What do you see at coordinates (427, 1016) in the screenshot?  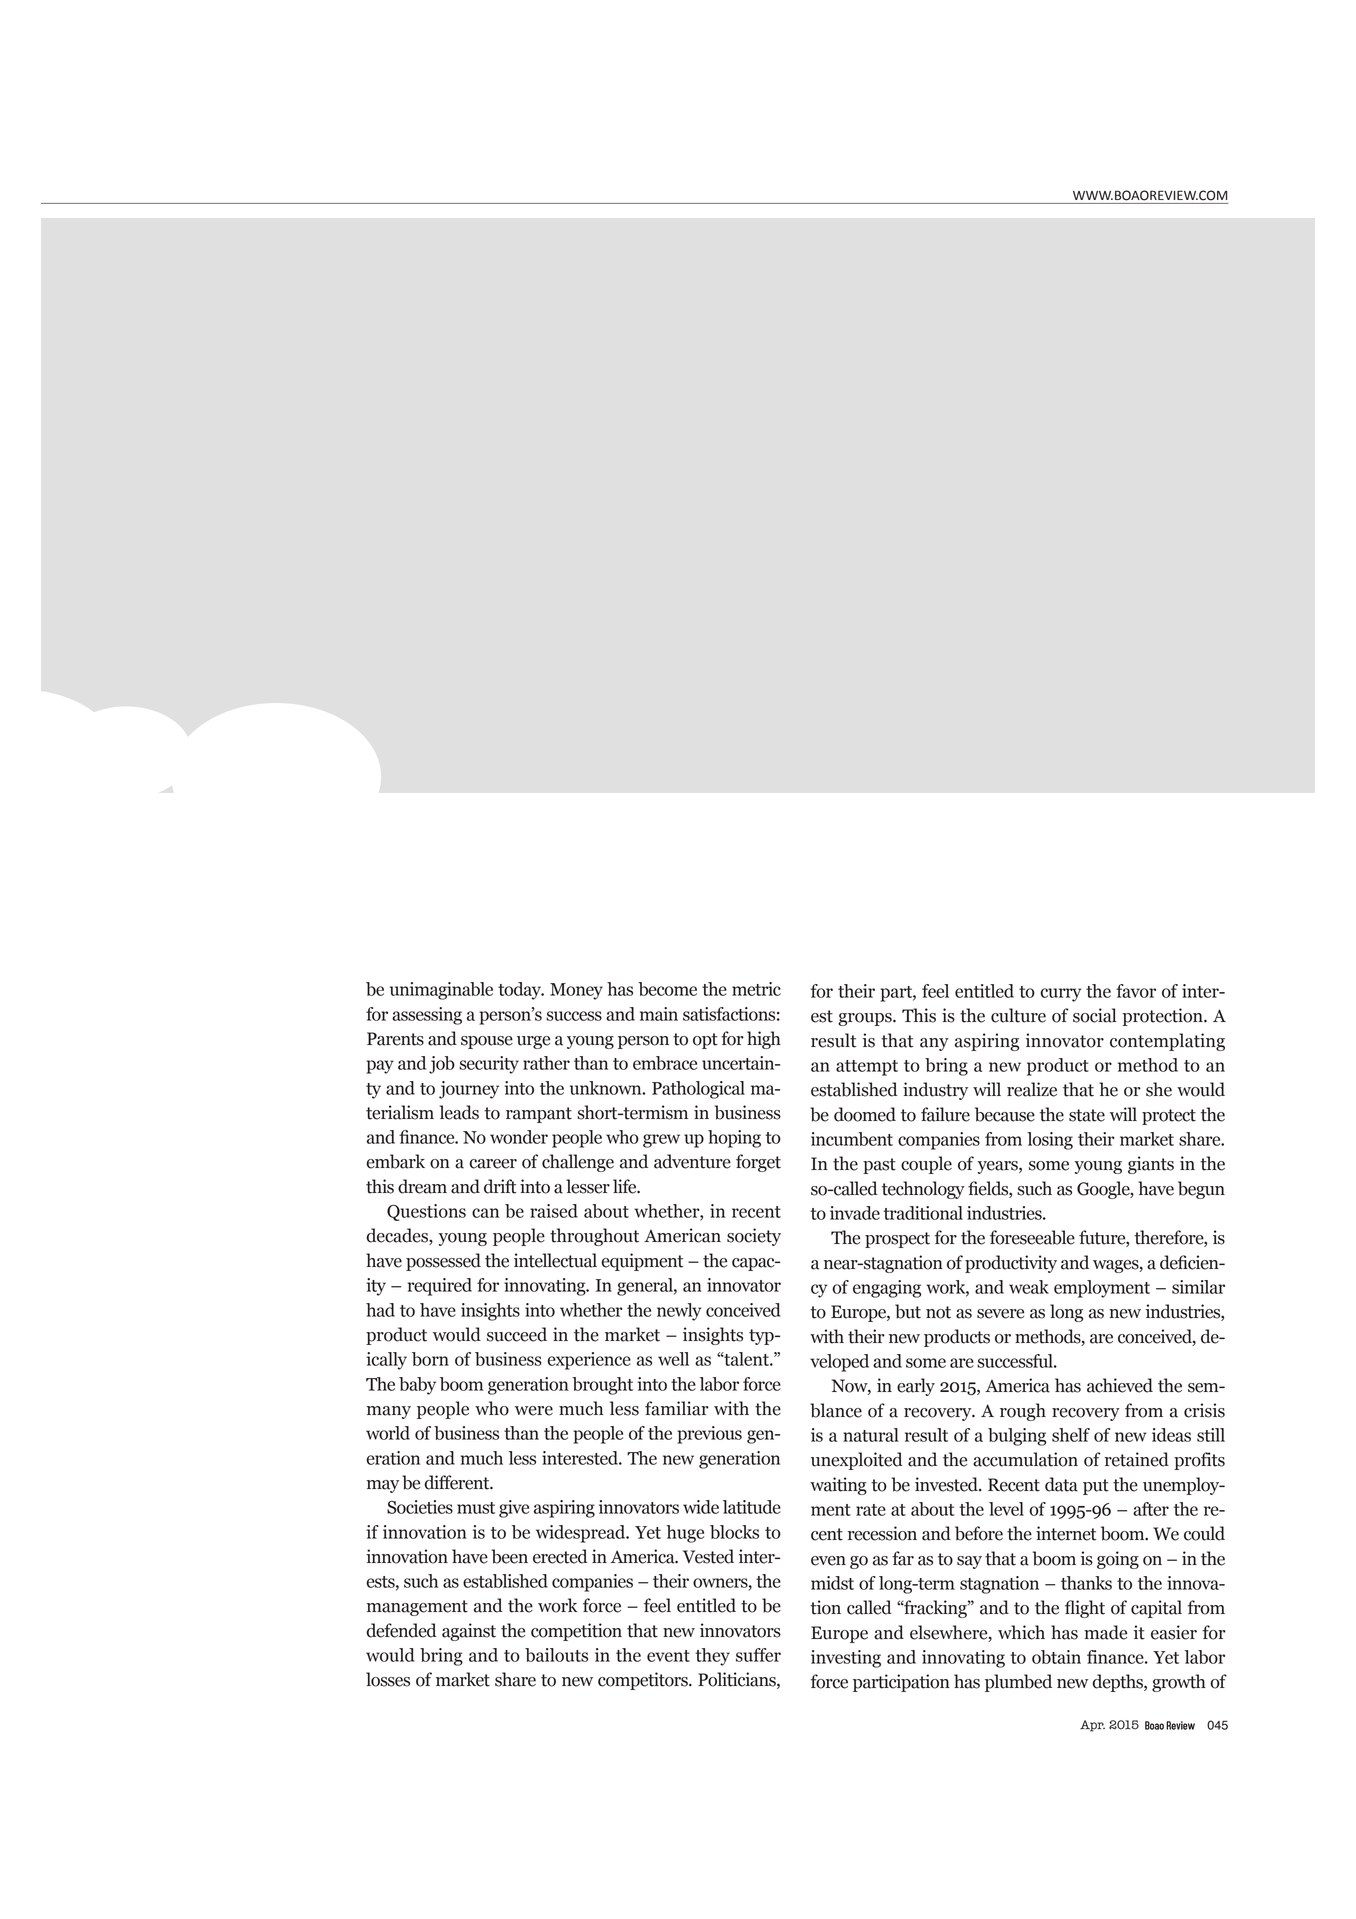 I see `assessing` at bounding box center [427, 1016].
